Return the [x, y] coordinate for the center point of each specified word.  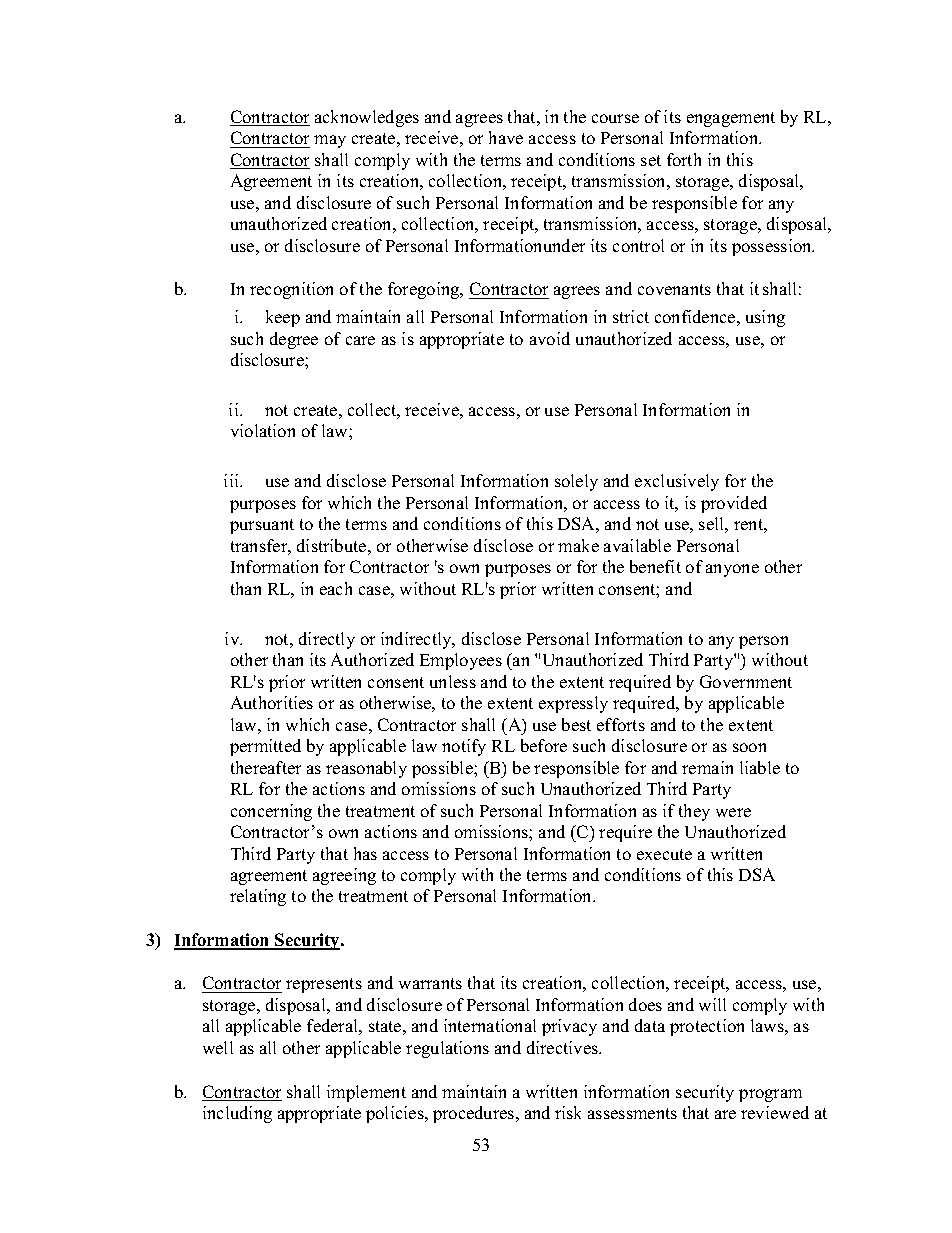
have [506, 137]
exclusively [677, 482]
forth [684, 159]
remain [707, 767]
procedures [475, 1114]
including [237, 1114]
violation [263, 430]
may [330, 141]
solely [576, 482]
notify [464, 747]
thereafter [266, 767]
